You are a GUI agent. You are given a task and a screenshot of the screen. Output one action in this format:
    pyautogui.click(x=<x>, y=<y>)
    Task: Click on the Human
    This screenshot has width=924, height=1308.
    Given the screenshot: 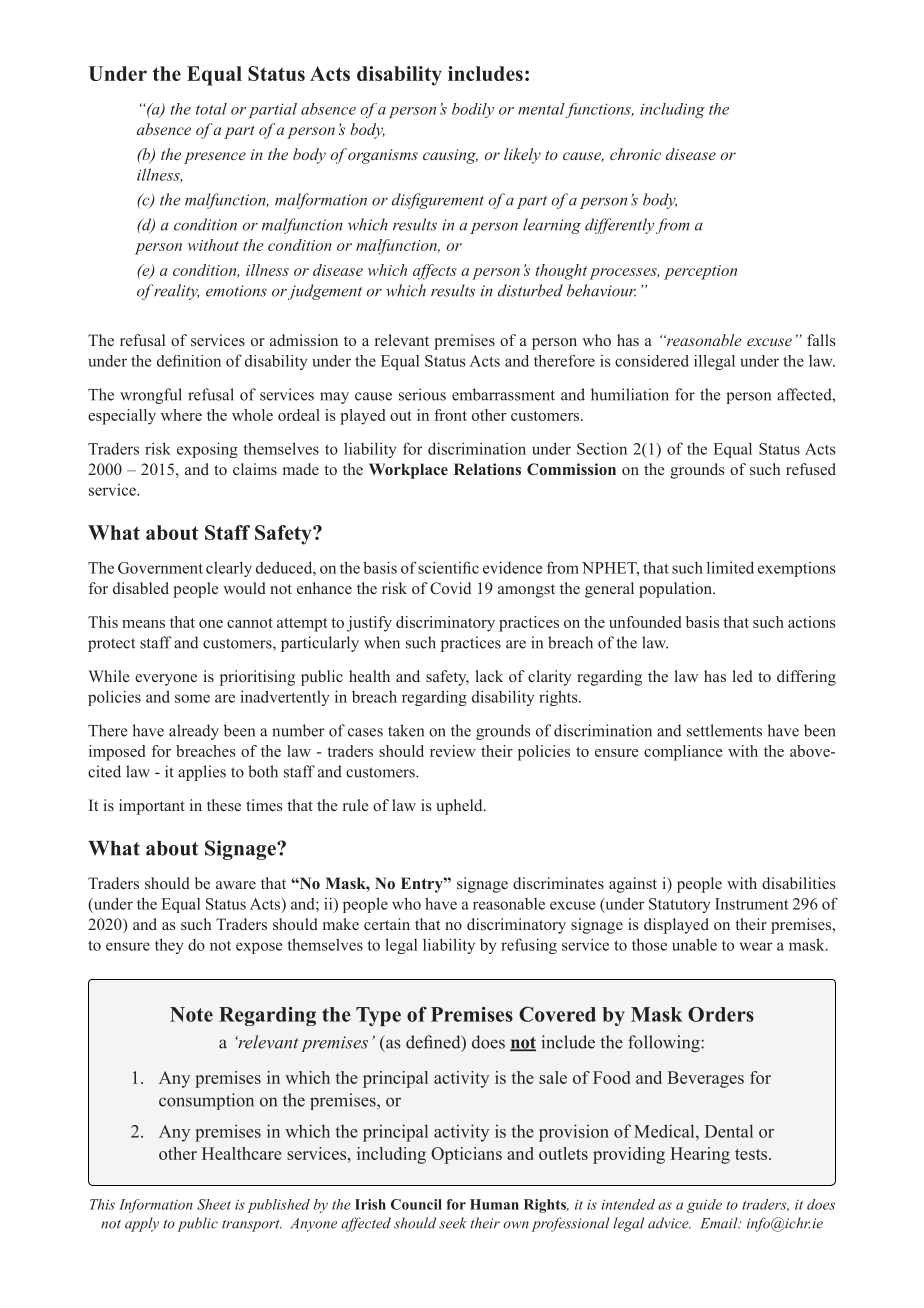 What is the action you would take?
    pyautogui.click(x=494, y=1204)
